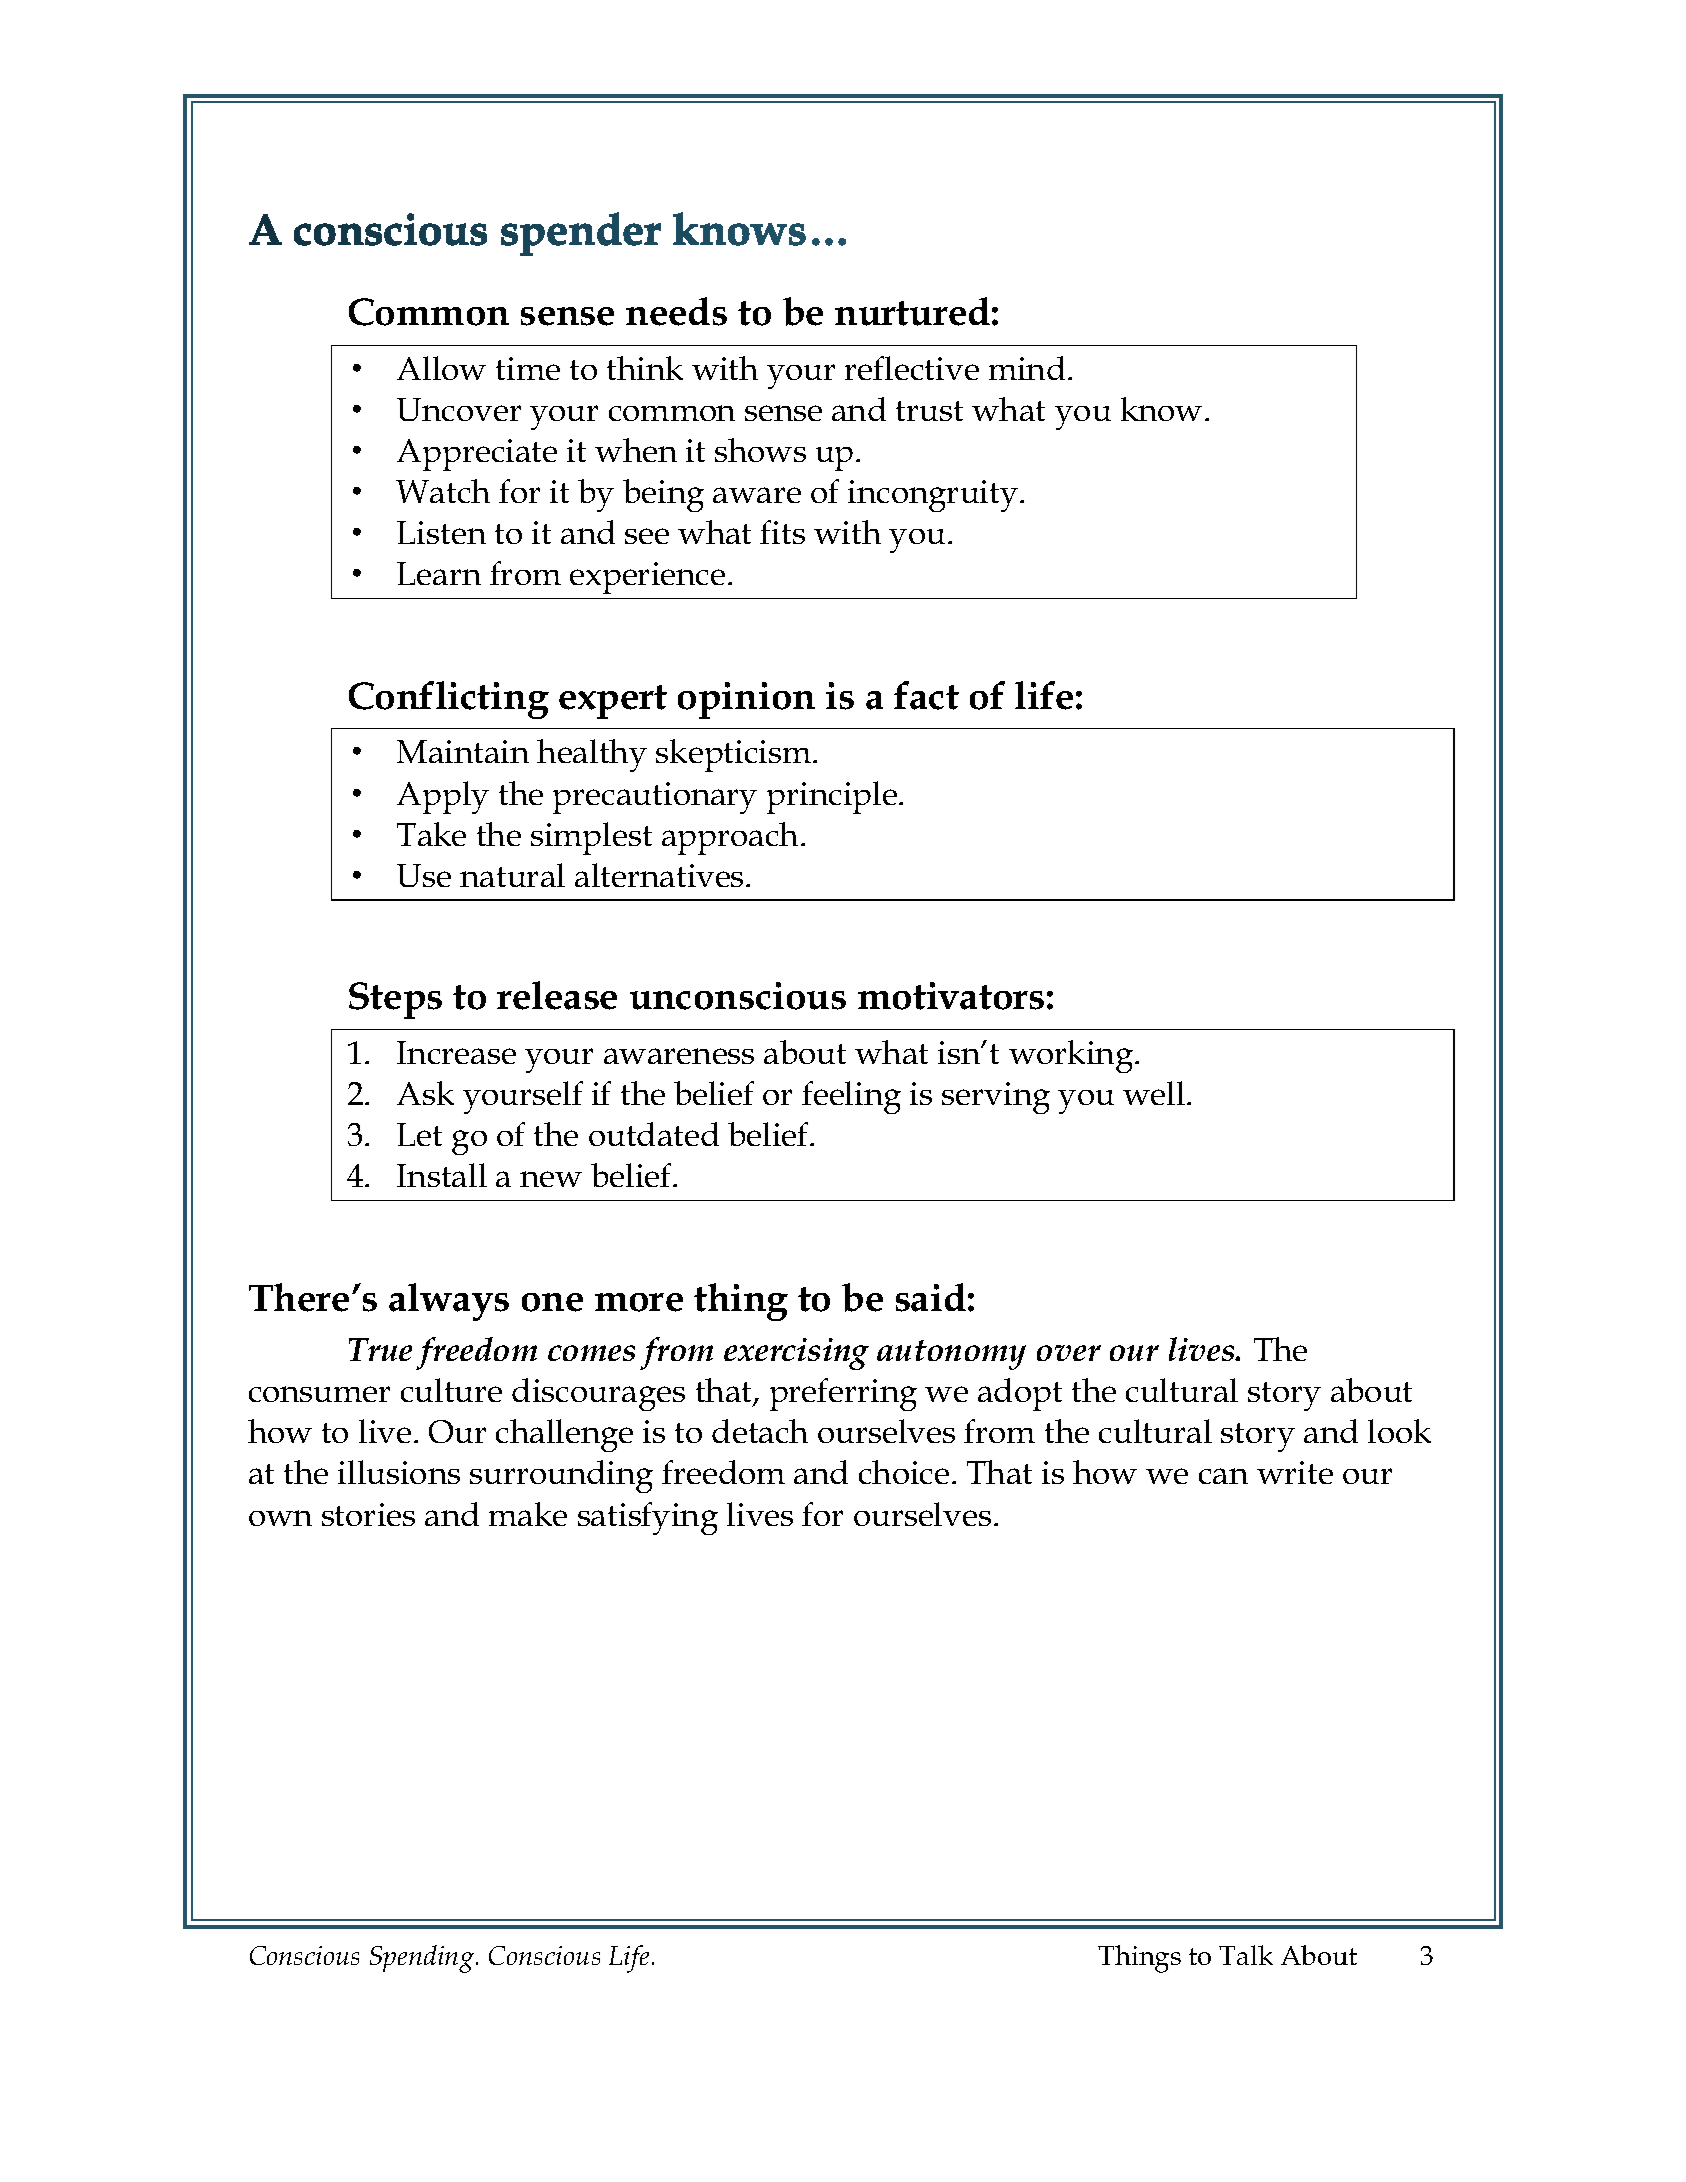 The height and width of the page is (2182, 1686). I want to click on stories, so click(368, 1514).
